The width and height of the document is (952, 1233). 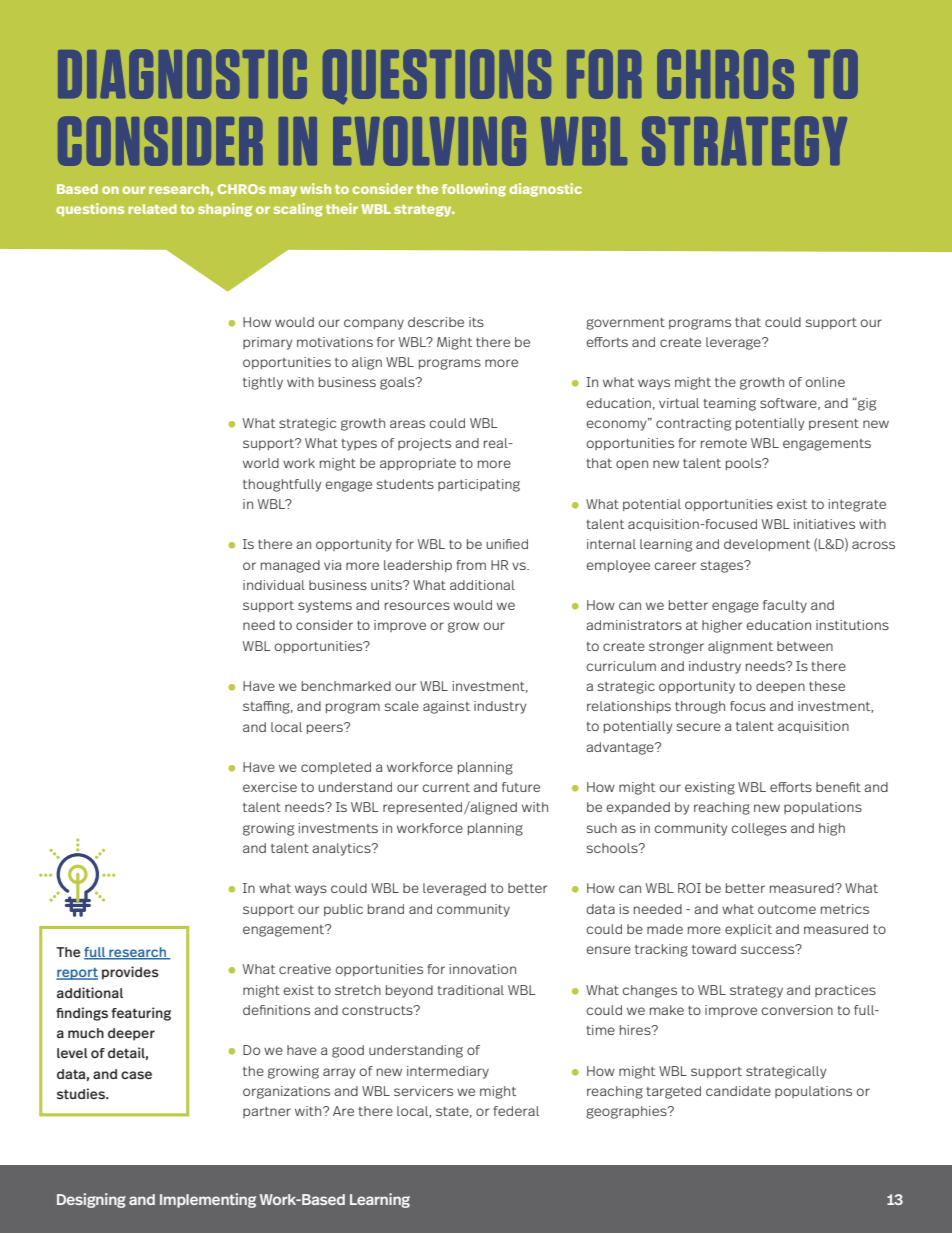 What do you see at coordinates (483, 969) in the document?
I see `innovation` at bounding box center [483, 969].
